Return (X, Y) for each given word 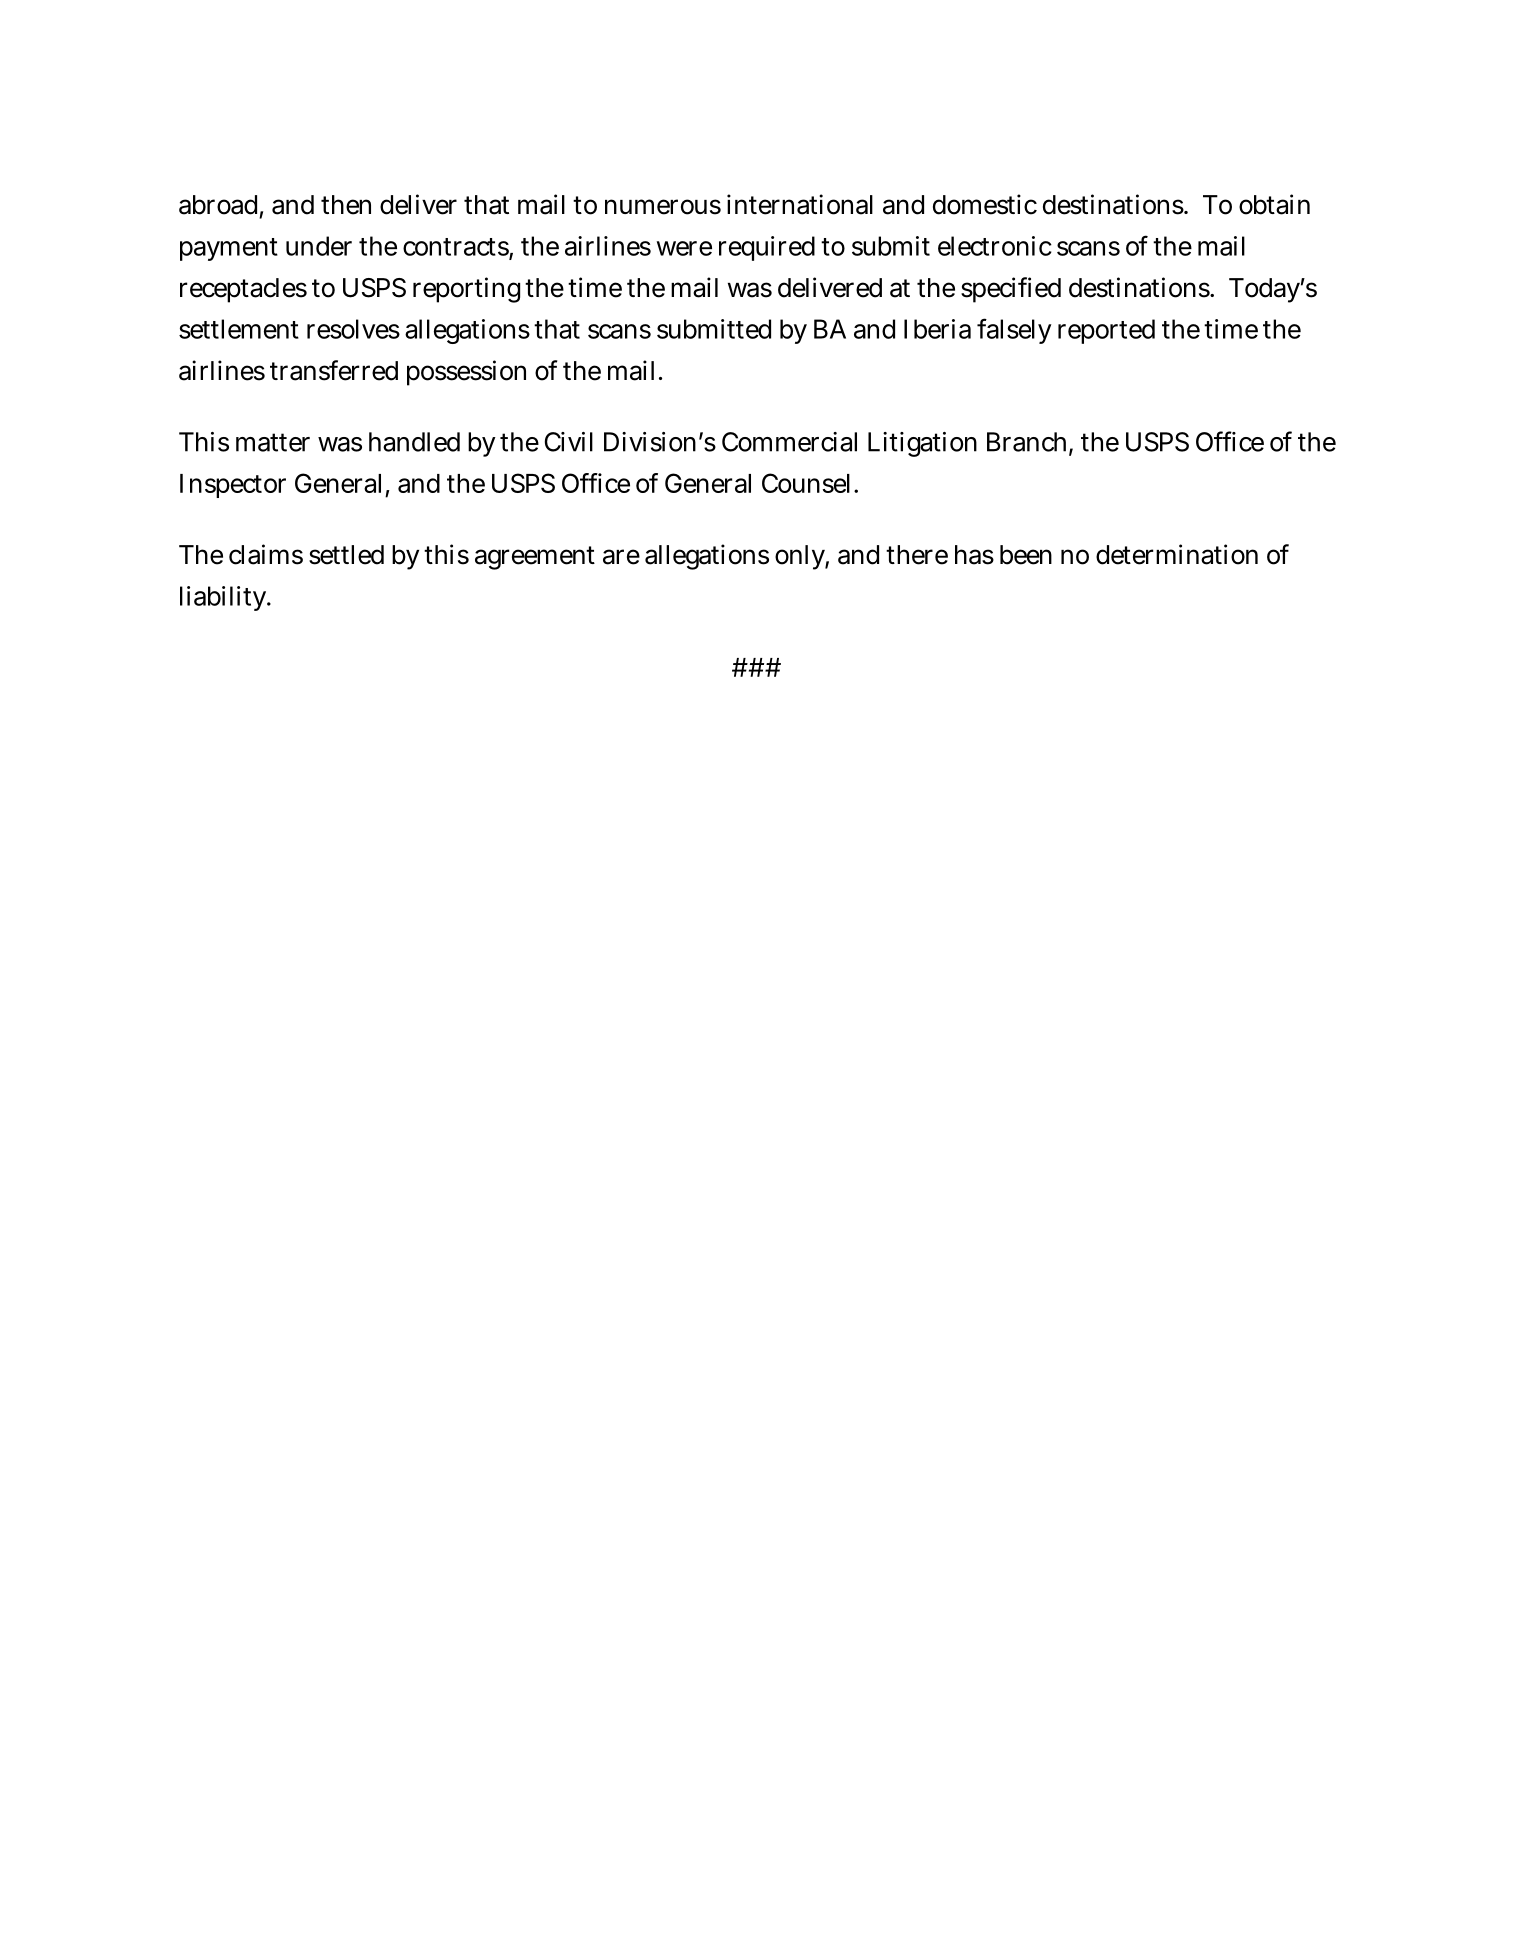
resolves (353, 329)
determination (1177, 554)
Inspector (233, 486)
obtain (1274, 204)
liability (225, 598)
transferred (334, 370)
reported (1106, 331)
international (800, 204)
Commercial (789, 442)
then (346, 205)
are (621, 557)
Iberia (937, 329)
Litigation (922, 444)
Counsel (808, 483)
